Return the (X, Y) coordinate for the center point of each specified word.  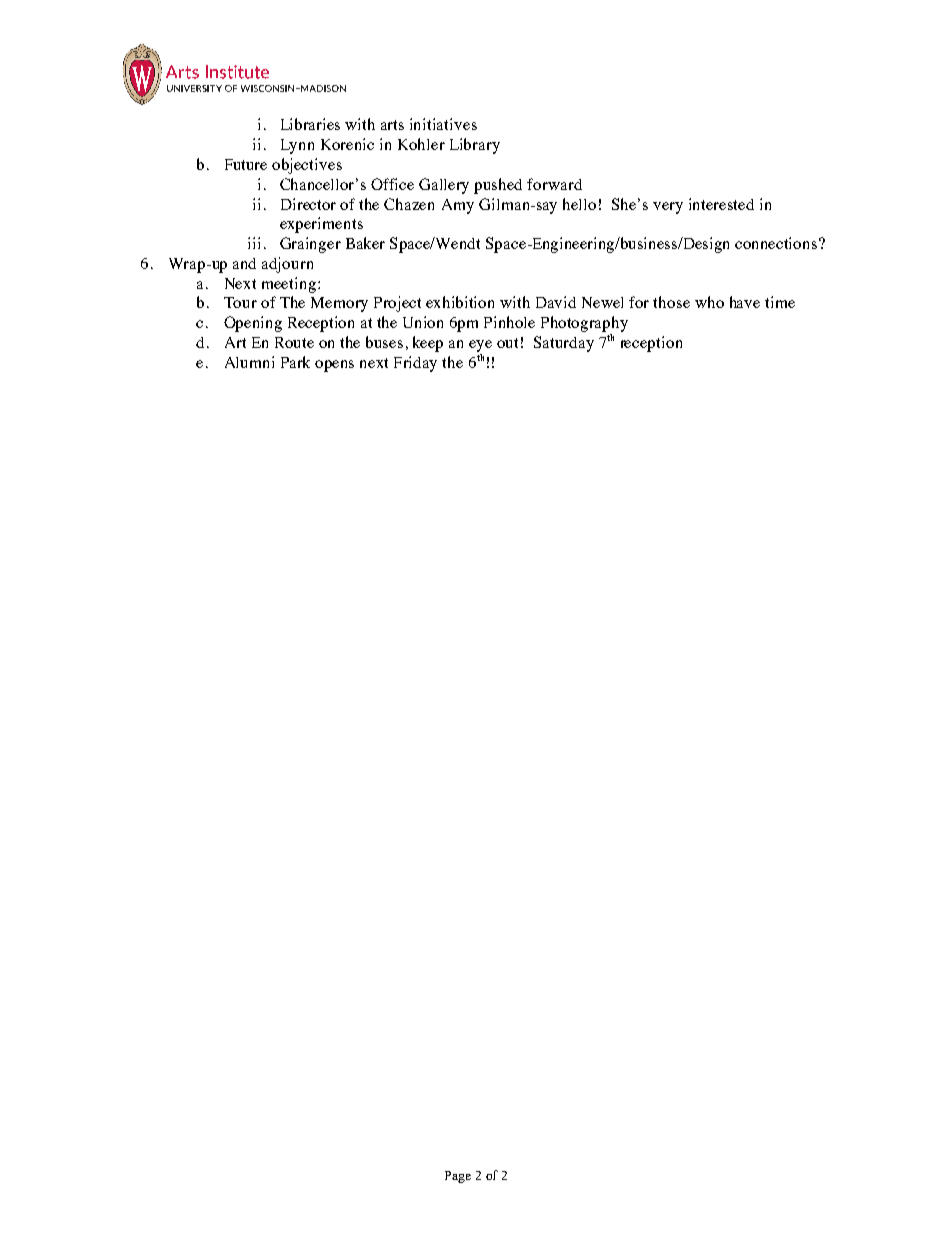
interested (721, 204)
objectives (307, 166)
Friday (415, 364)
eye (480, 346)
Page (458, 1177)
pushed (498, 186)
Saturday (564, 344)
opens (334, 366)
